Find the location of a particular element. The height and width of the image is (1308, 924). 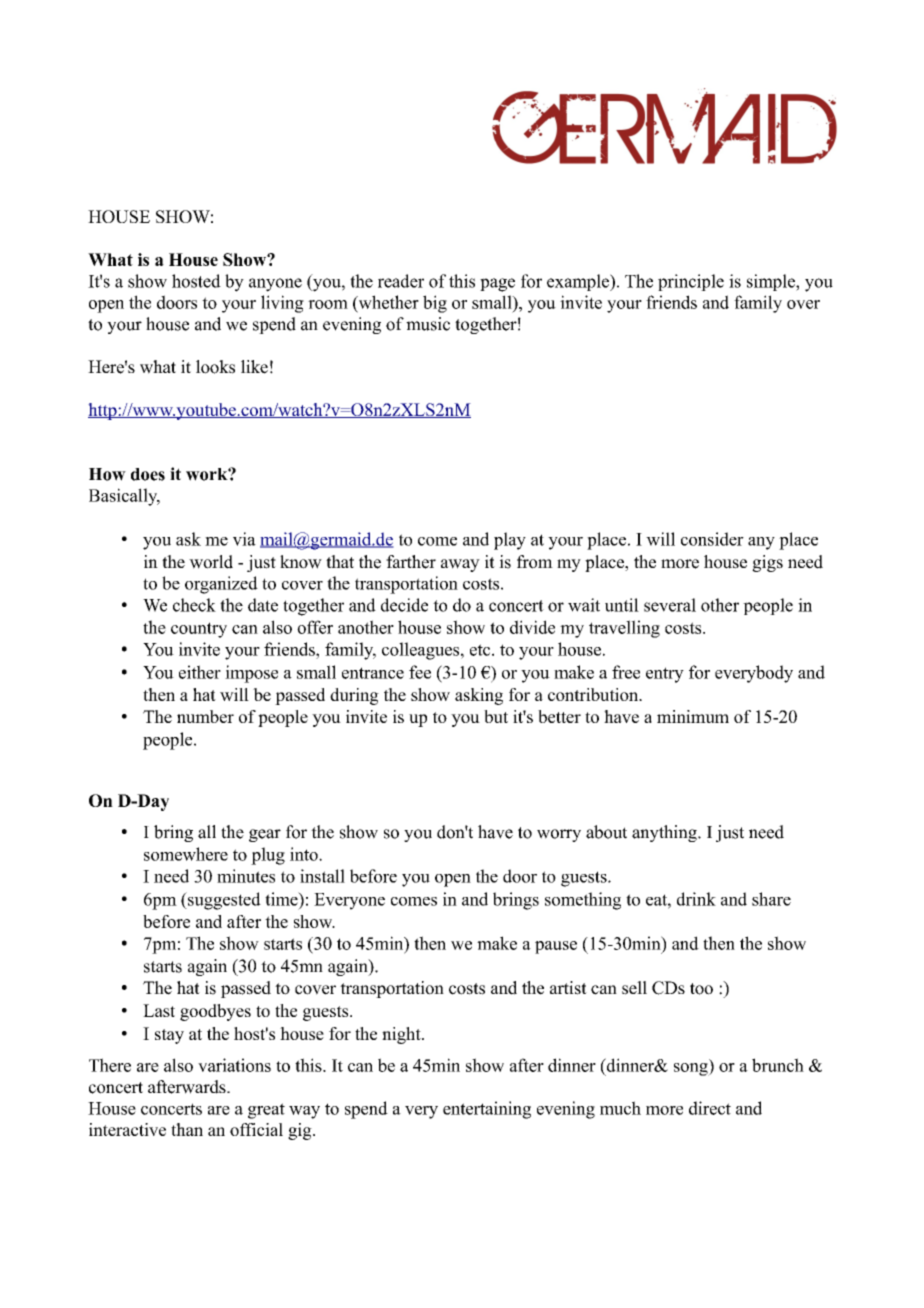

asking is located at coordinates (479, 696).
